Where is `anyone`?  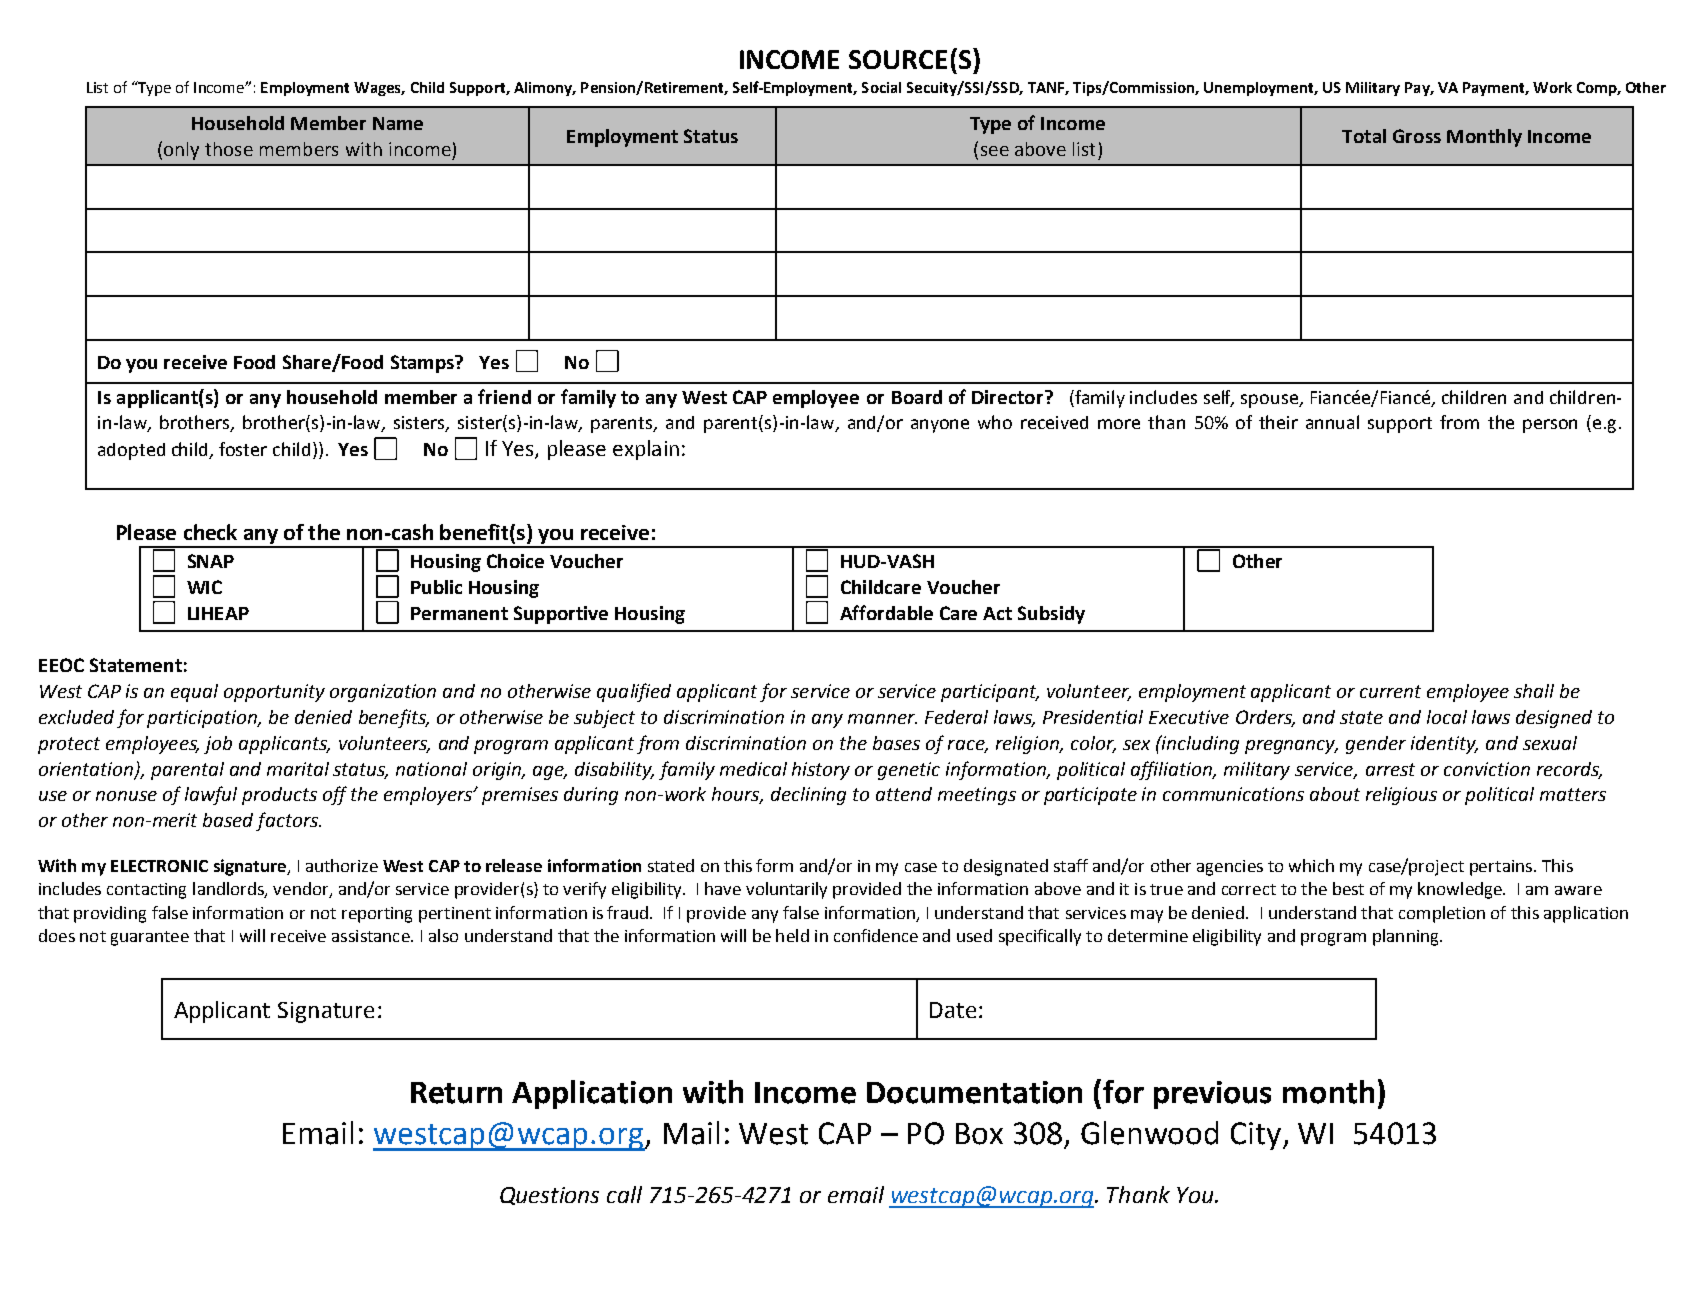 anyone is located at coordinates (940, 426).
